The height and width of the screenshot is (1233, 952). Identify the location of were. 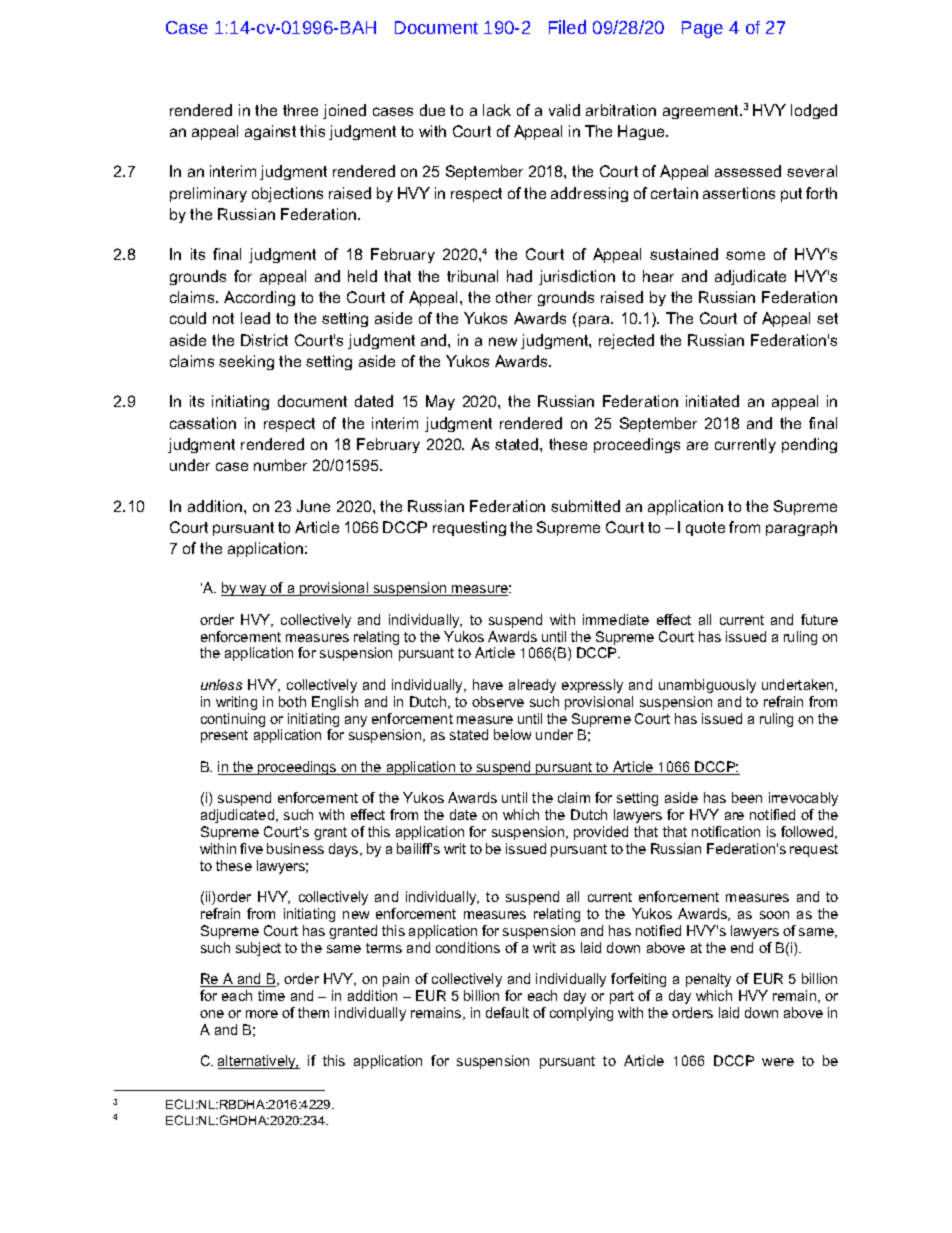
(778, 1062).
